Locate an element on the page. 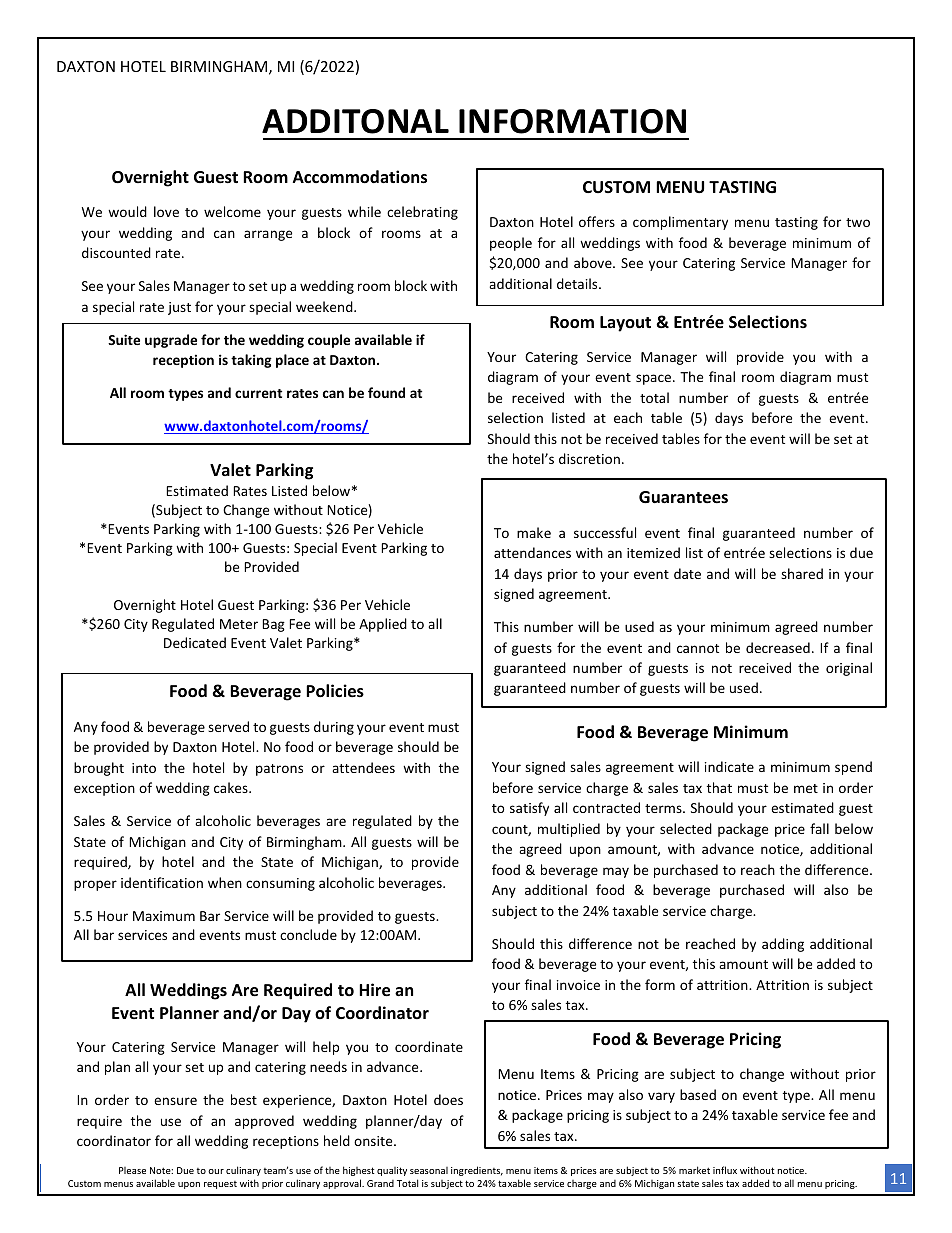  Dedicated is located at coordinates (195, 642).
